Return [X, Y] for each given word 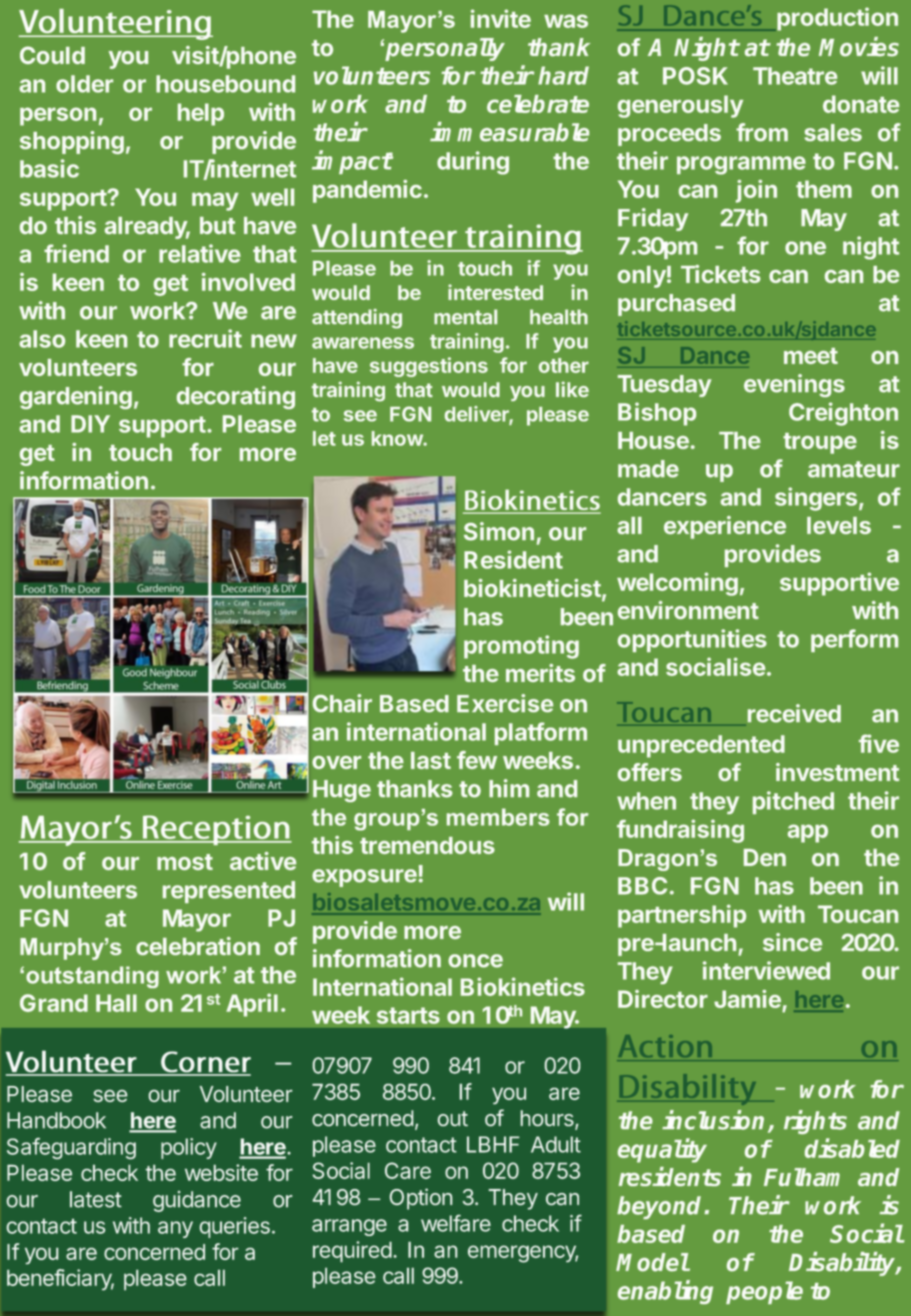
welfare [456, 1223]
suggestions [429, 367]
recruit [205, 338]
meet [811, 356]
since [792, 942]
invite [501, 18]
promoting [521, 647]
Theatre [795, 76]
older [84, 84]
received [794, 713]
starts [408, 1015]
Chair [342, 703]
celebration [198, 946]
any [175, 1229]
